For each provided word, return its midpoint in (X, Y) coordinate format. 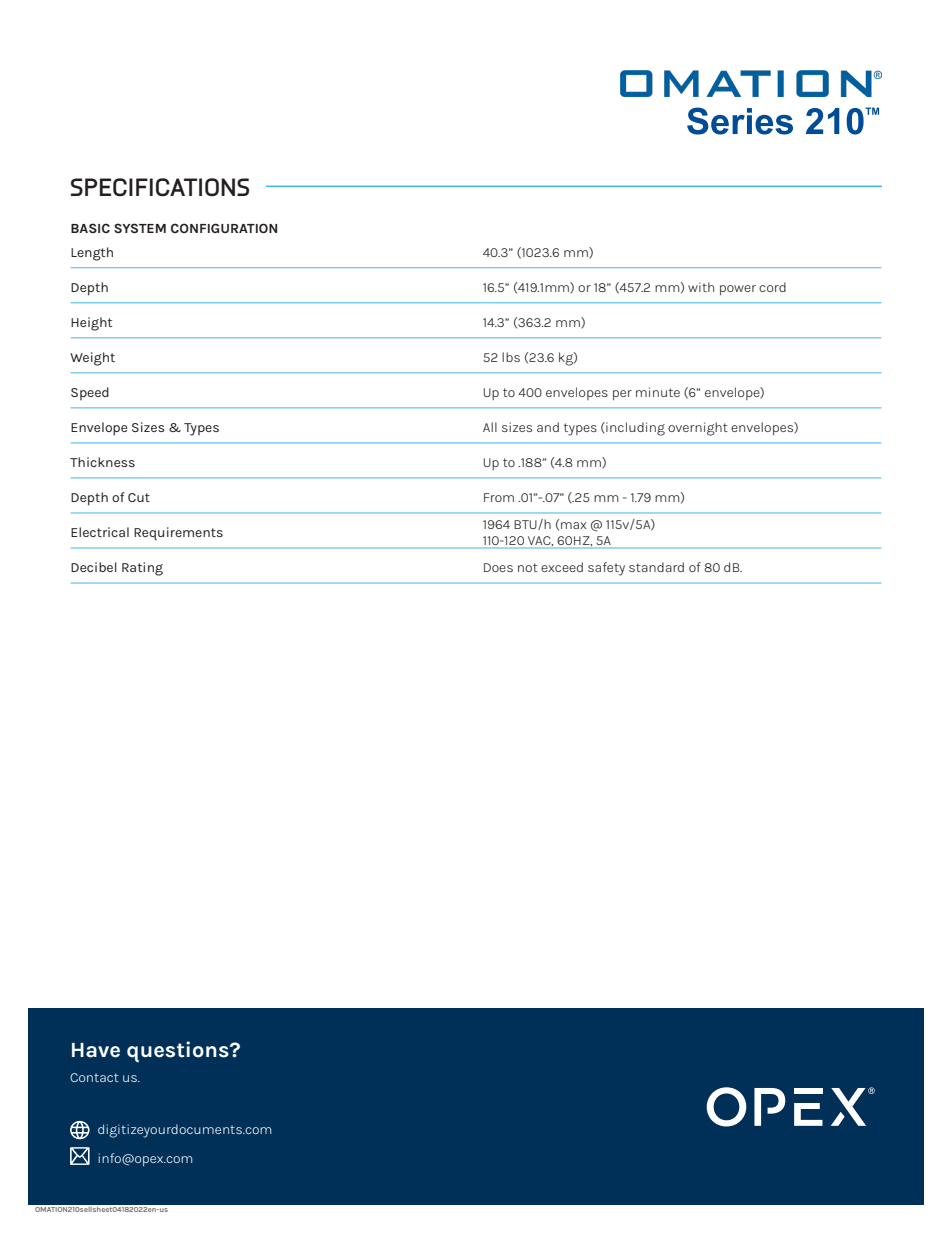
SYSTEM (140, 228)
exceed (562, 567)
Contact (94, 1077)
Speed (90, 393)
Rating (142, 569)
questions (179, 1052)
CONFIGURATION (224, 228)
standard (656, 567)
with (701, 287)
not (528, 567)
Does (498, 567)
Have (96, 1050)
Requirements (178, 533)
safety (606, 569)
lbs (511, 357)
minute (658, 392)
